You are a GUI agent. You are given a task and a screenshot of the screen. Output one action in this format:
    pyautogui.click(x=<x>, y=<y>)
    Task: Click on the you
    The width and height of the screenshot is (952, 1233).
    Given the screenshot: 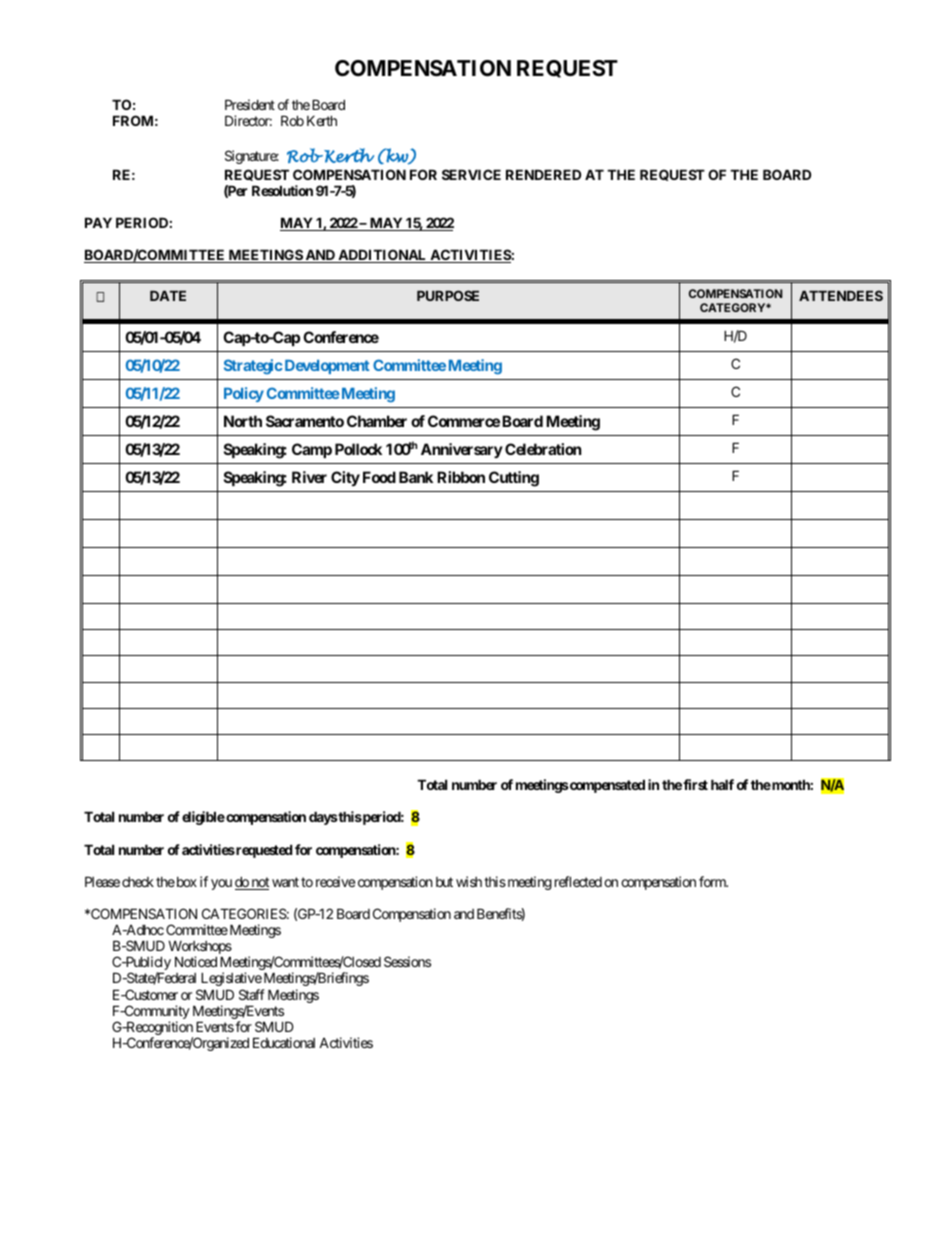 What is the action you would take?
    pyautogui.click(x=221, y=884)
